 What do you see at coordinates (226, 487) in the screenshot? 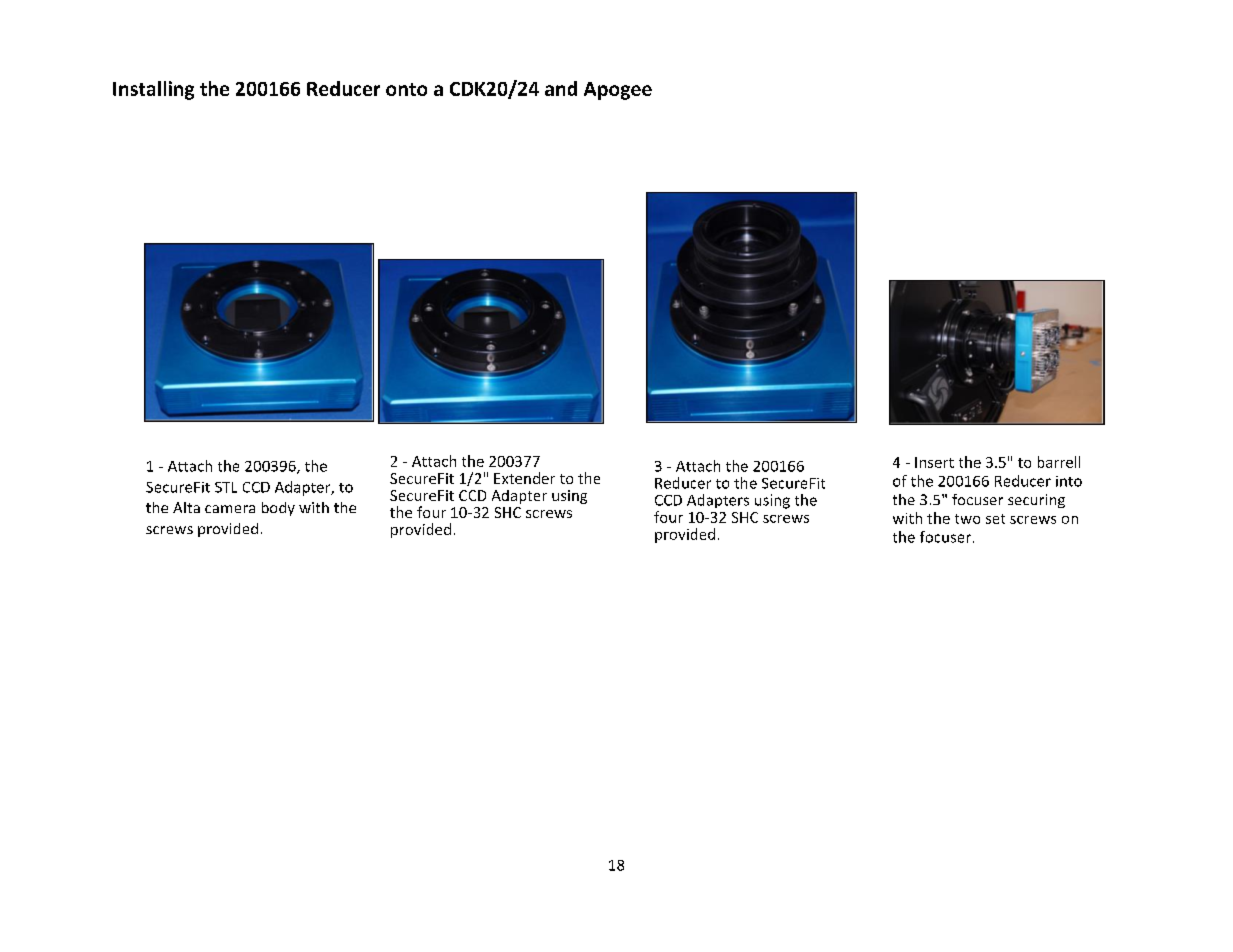
I see `STL` at bounding box center [226, 487].
